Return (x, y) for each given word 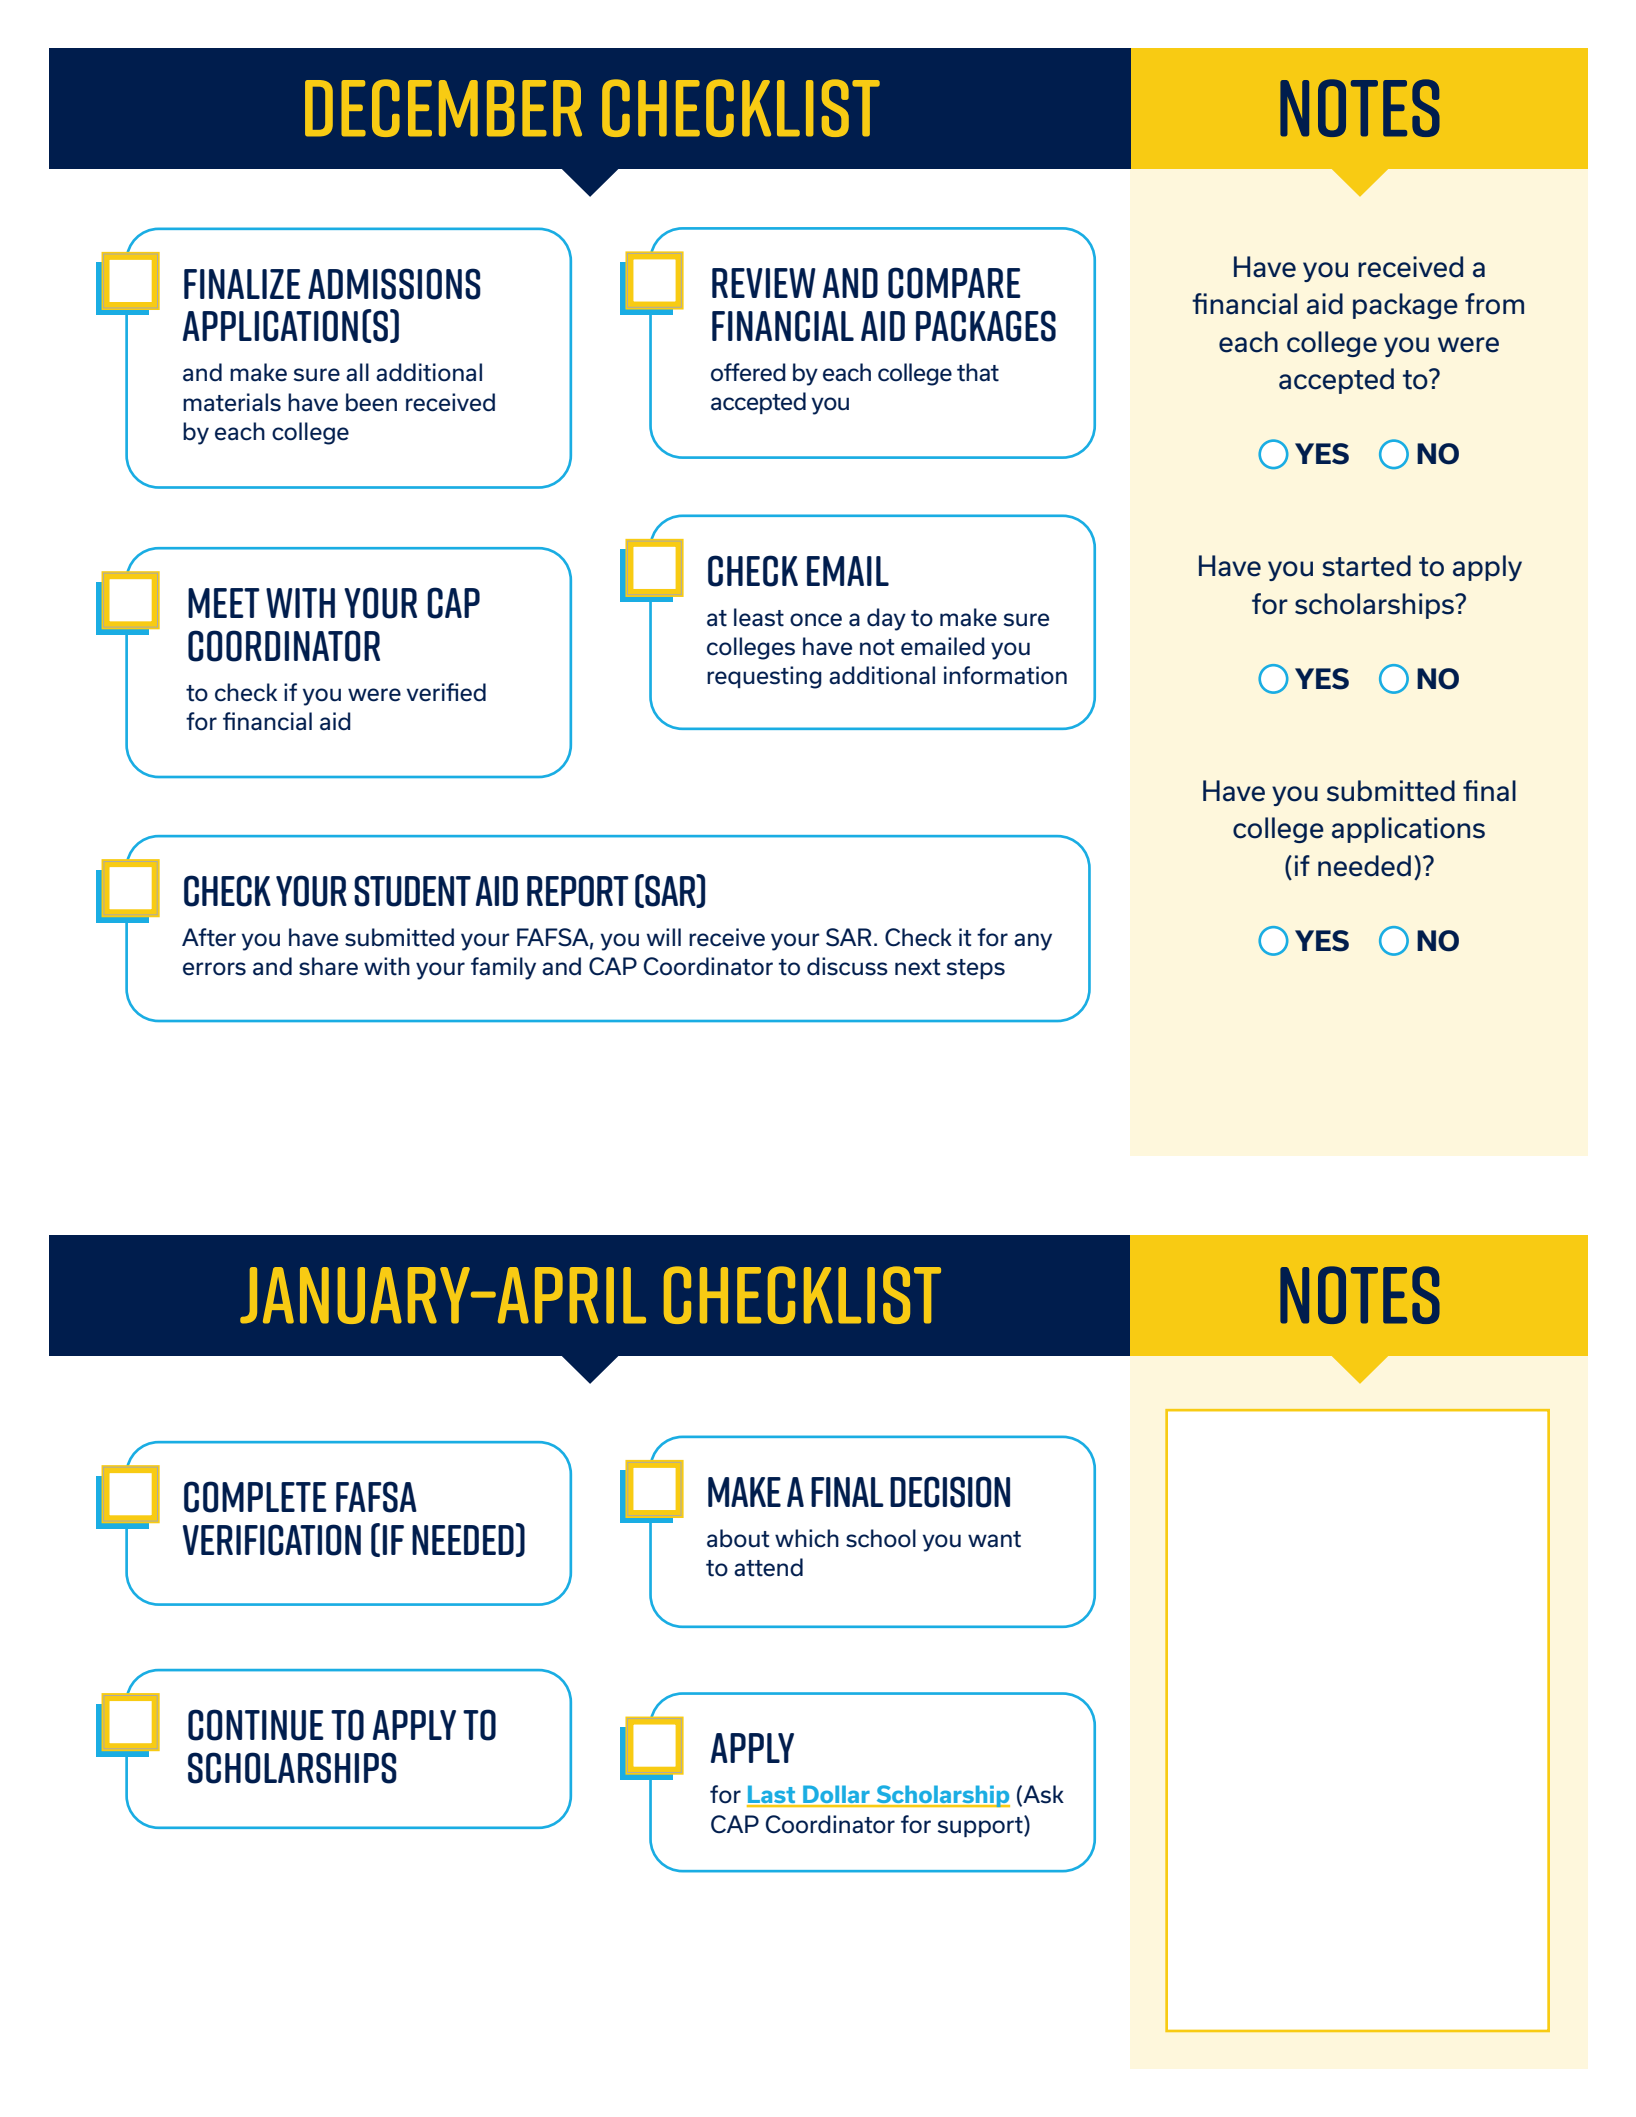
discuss (847, 966)
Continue (256, 1725)
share (328, 966)
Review (764, 283)
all (357, 372)
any (1033, 942)
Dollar (836, 1796)
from (1494, 304)
